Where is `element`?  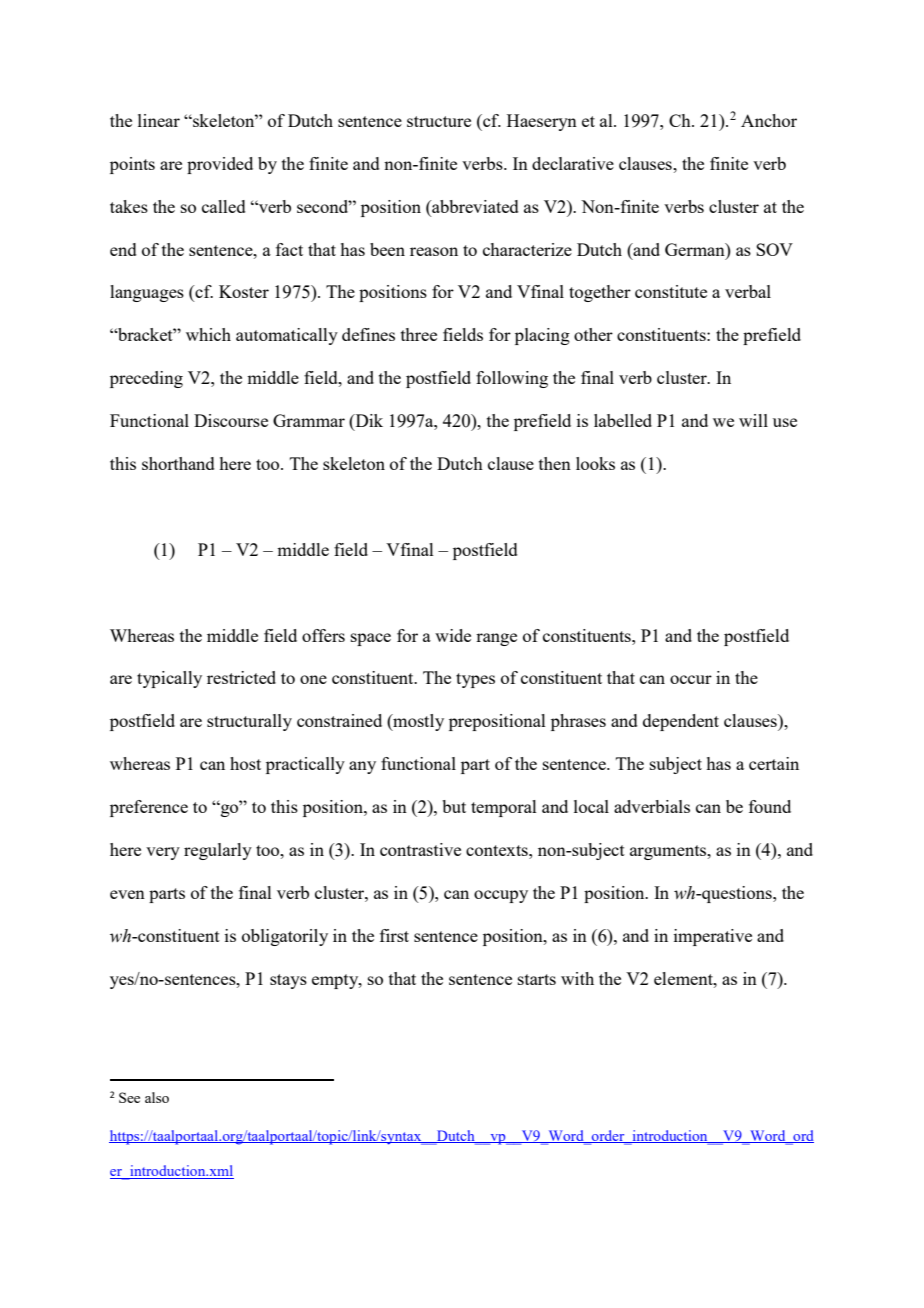
element is located at coordinates (684, 978).
